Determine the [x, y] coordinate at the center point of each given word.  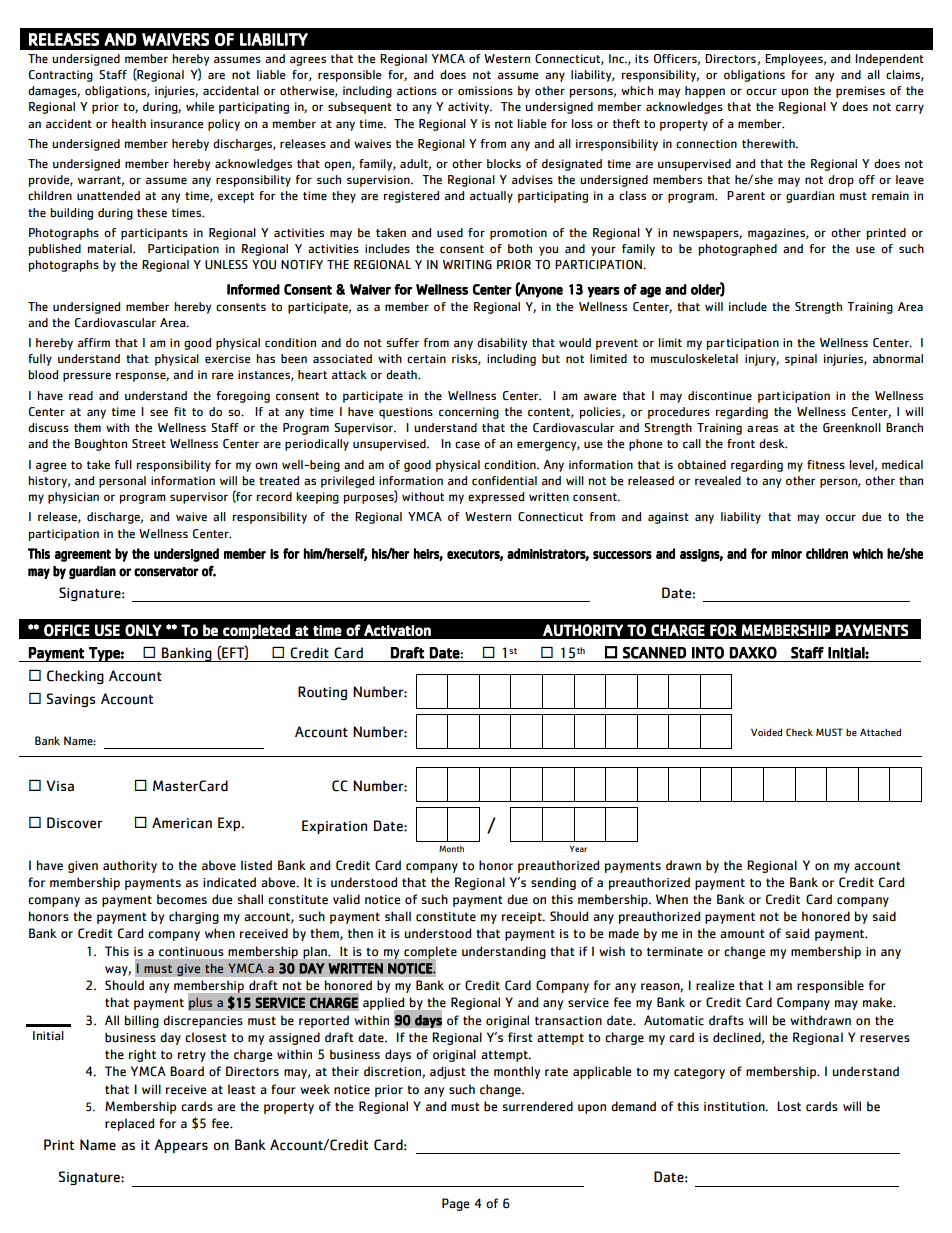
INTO [708, 652]
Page [455, 1204]
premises [860, 92]
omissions [485, 91]
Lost [789, 1106]
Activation [397, 630]
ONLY [143, 630]
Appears [181, 1146]
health [129, 124]
